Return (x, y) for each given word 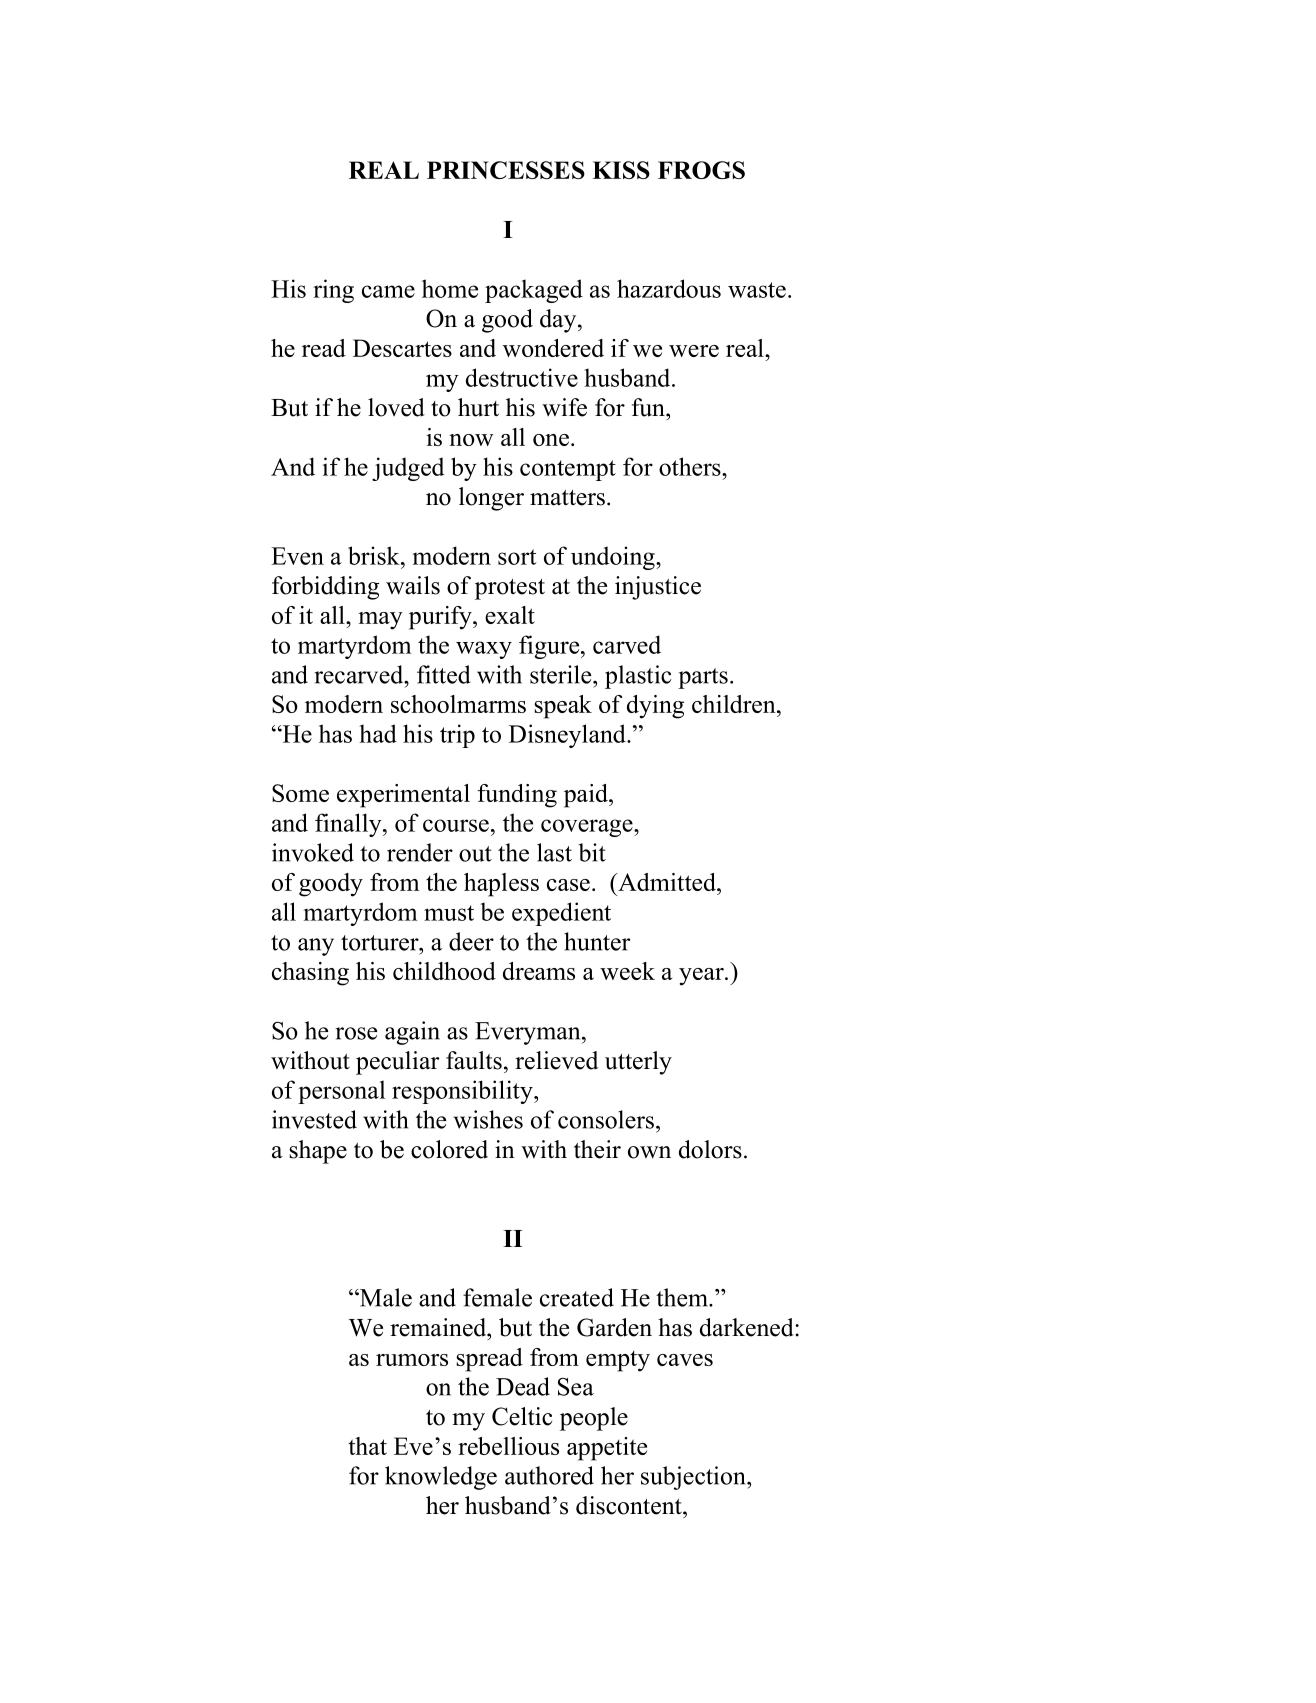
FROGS (701, 170)
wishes (488, 1119)
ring (333, 291)
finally (349, 825)
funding (517, 796)
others (691, 466)
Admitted (667, 882)
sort (517, 557)
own (649, 1152)
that (367, 1446)
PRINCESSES (506, 170)
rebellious (508, 1446)
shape (318, 1152)
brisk (375, 555)
